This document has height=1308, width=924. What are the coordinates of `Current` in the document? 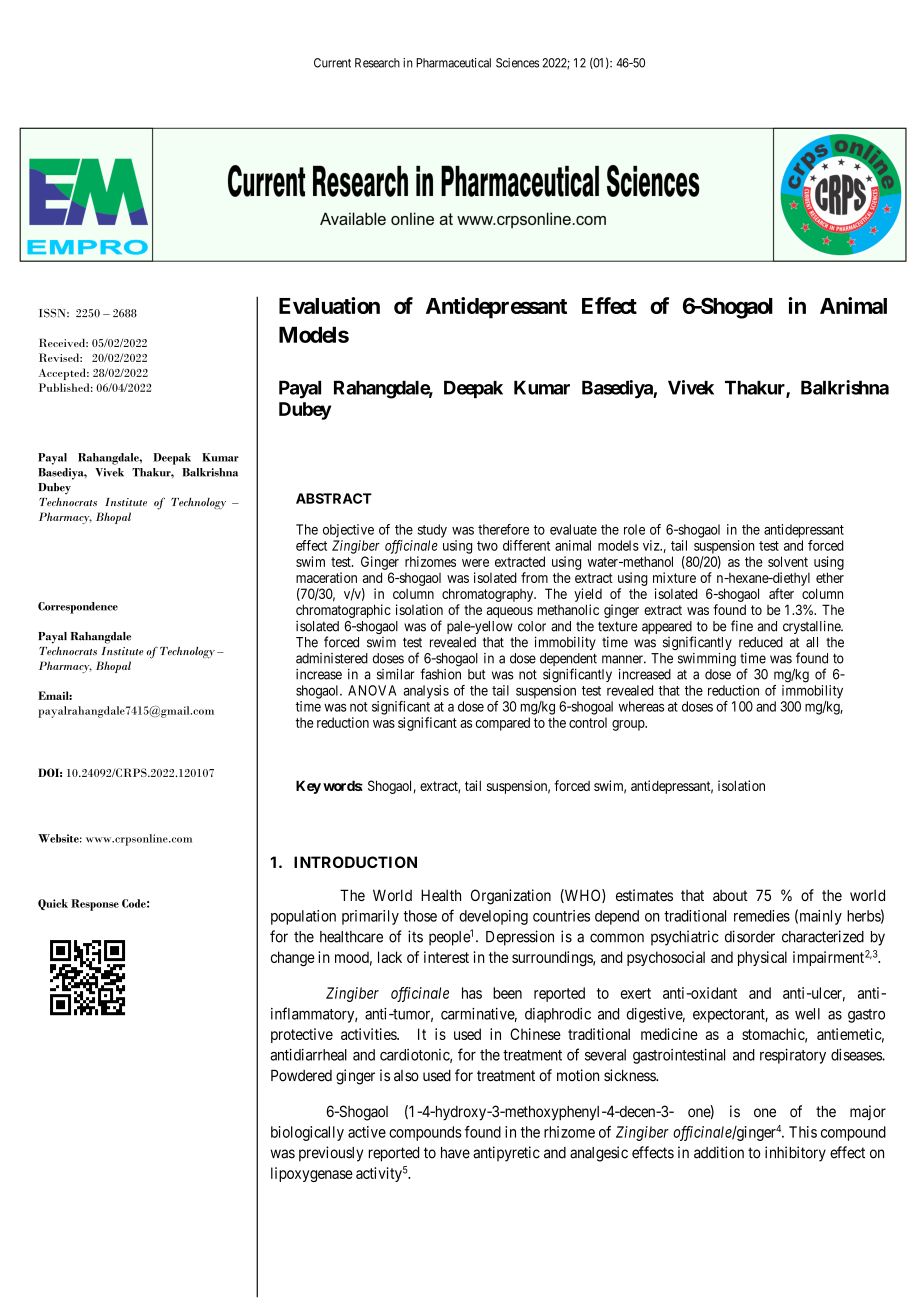 It's located at (332, 63).
